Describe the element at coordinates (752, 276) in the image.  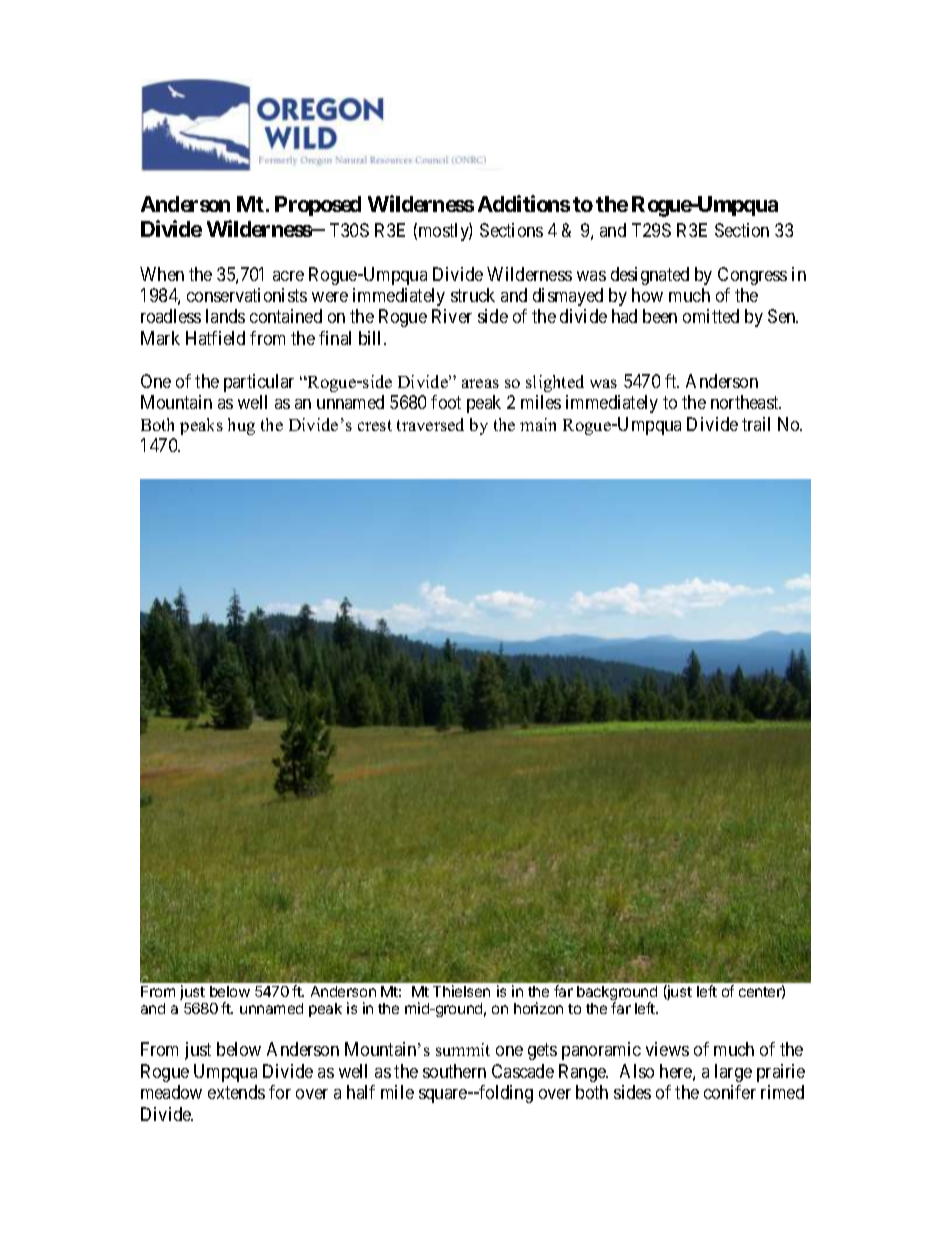
I see `Congress` at that location.
